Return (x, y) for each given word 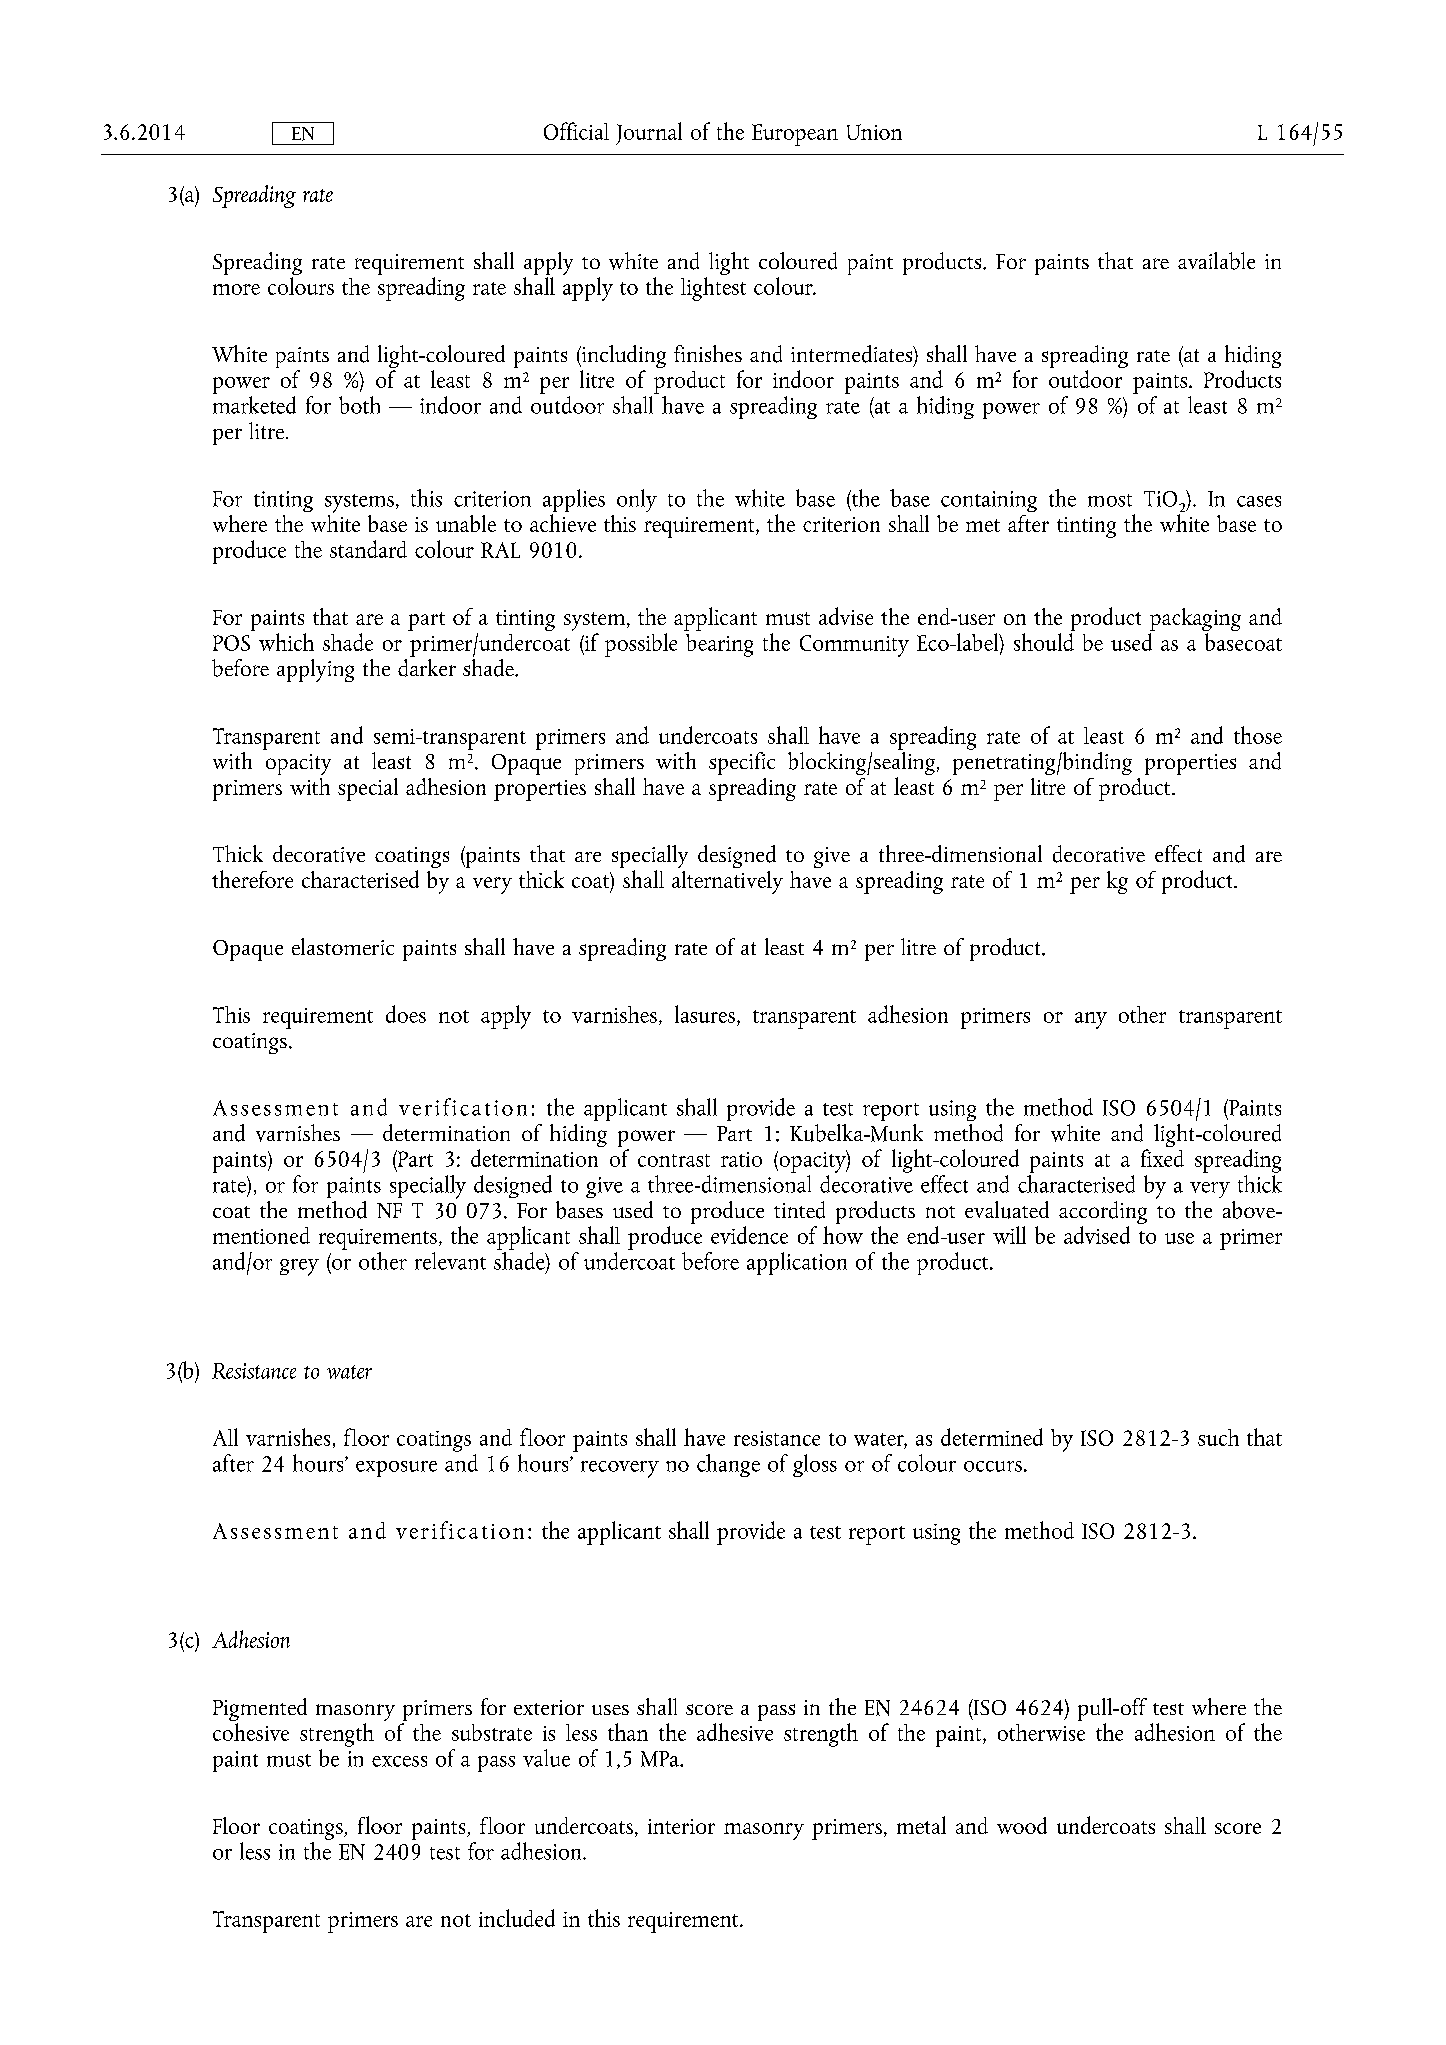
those (1258, 735)
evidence (749, 1235)
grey (299, 1267)
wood (1022, 1825)
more (236, 289)
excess (399, 1761)
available (1216, 261)
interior (681, 1826)
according (1103, 1214)
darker (427, 666)
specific (742, 763)
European (795, 135)
